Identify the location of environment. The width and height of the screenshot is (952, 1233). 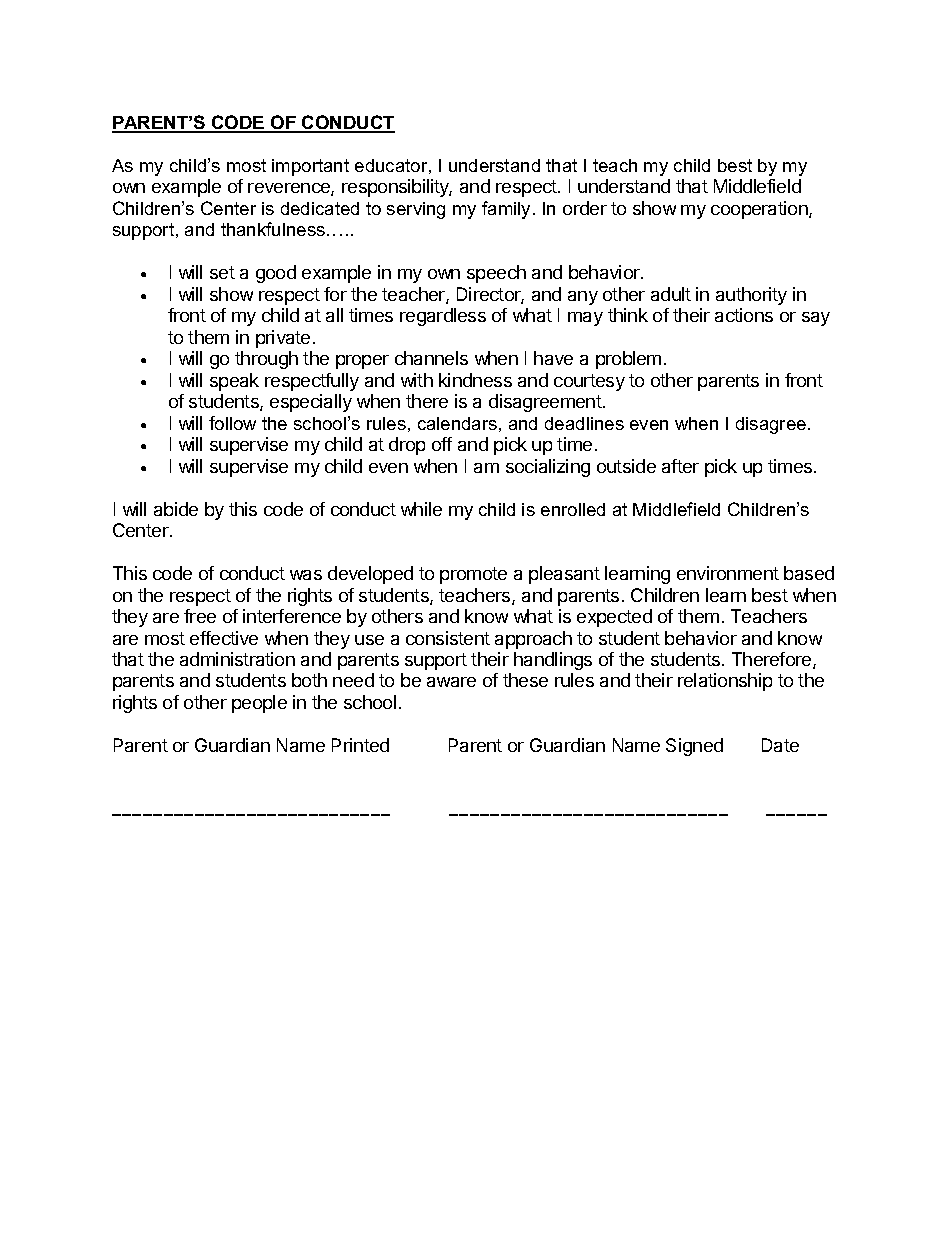
(728, 573).
